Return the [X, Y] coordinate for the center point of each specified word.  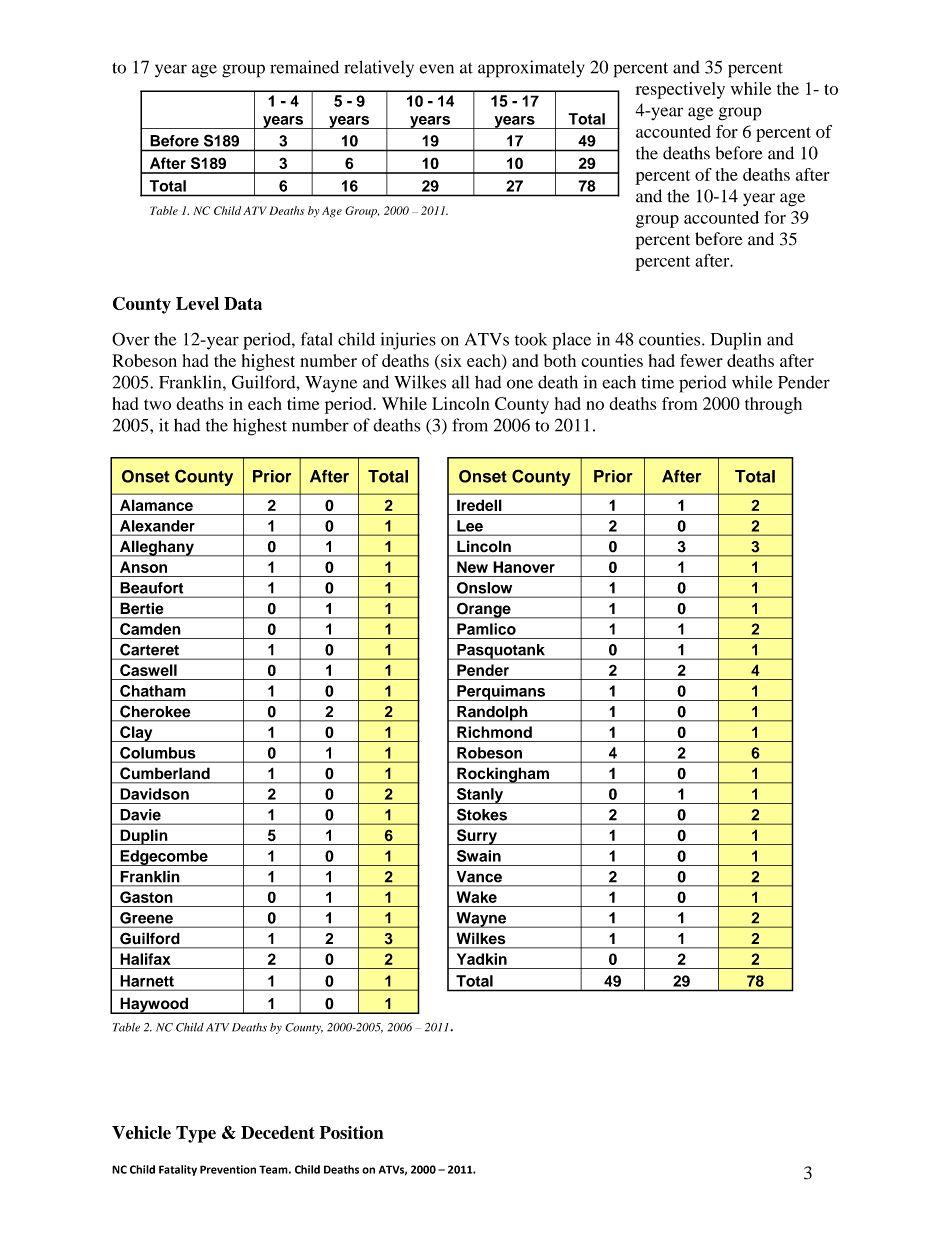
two [157, 404]
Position [352, 1132]
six [450, 360]
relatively [379, 69]
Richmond [494, 732]
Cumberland [165, 773]
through [773, 405]
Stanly [480, 796]
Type [196, 1134]
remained [304, 67]
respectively [680, 90]
